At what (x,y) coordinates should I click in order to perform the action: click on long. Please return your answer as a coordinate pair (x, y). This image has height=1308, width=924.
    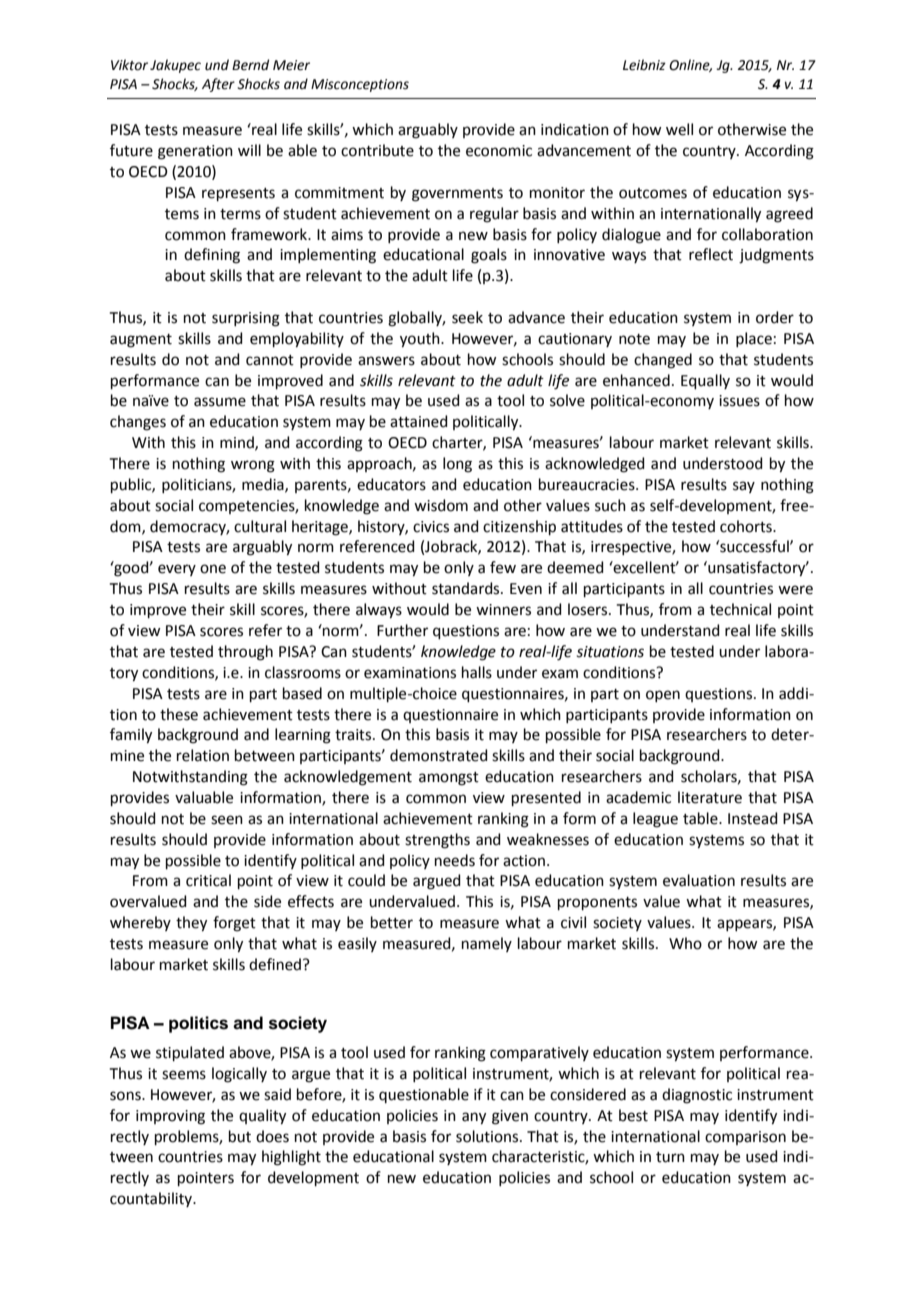
    Looking at the image, I should click on (457, 465).
